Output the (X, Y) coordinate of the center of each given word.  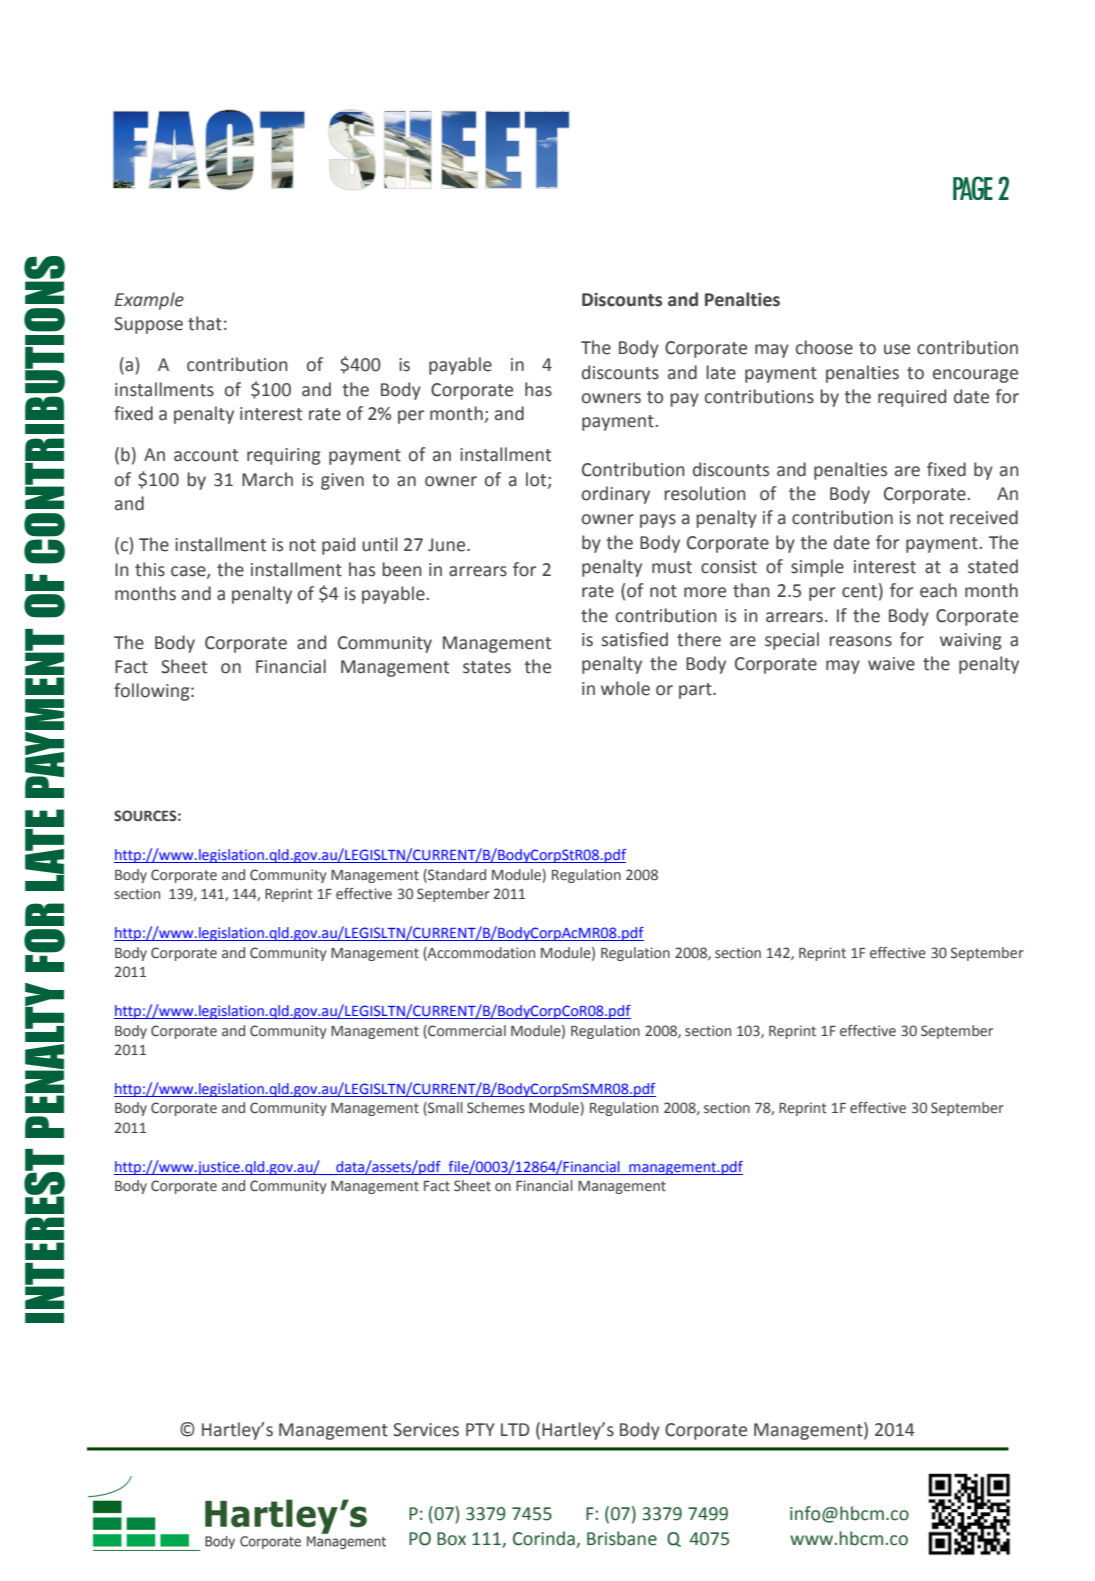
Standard (456, 875)
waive (891, 664)
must (672, 567)
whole (625, 688)
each (938, 590)
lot (537, 480)
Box (451, 1539)
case (189, 572)
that (205, 323)
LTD (515, 1429)
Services (426, 1430)
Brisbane (622, 1538)
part (696, 691)
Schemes (496, 1107)
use (897, 349)
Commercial (466, 1031)
